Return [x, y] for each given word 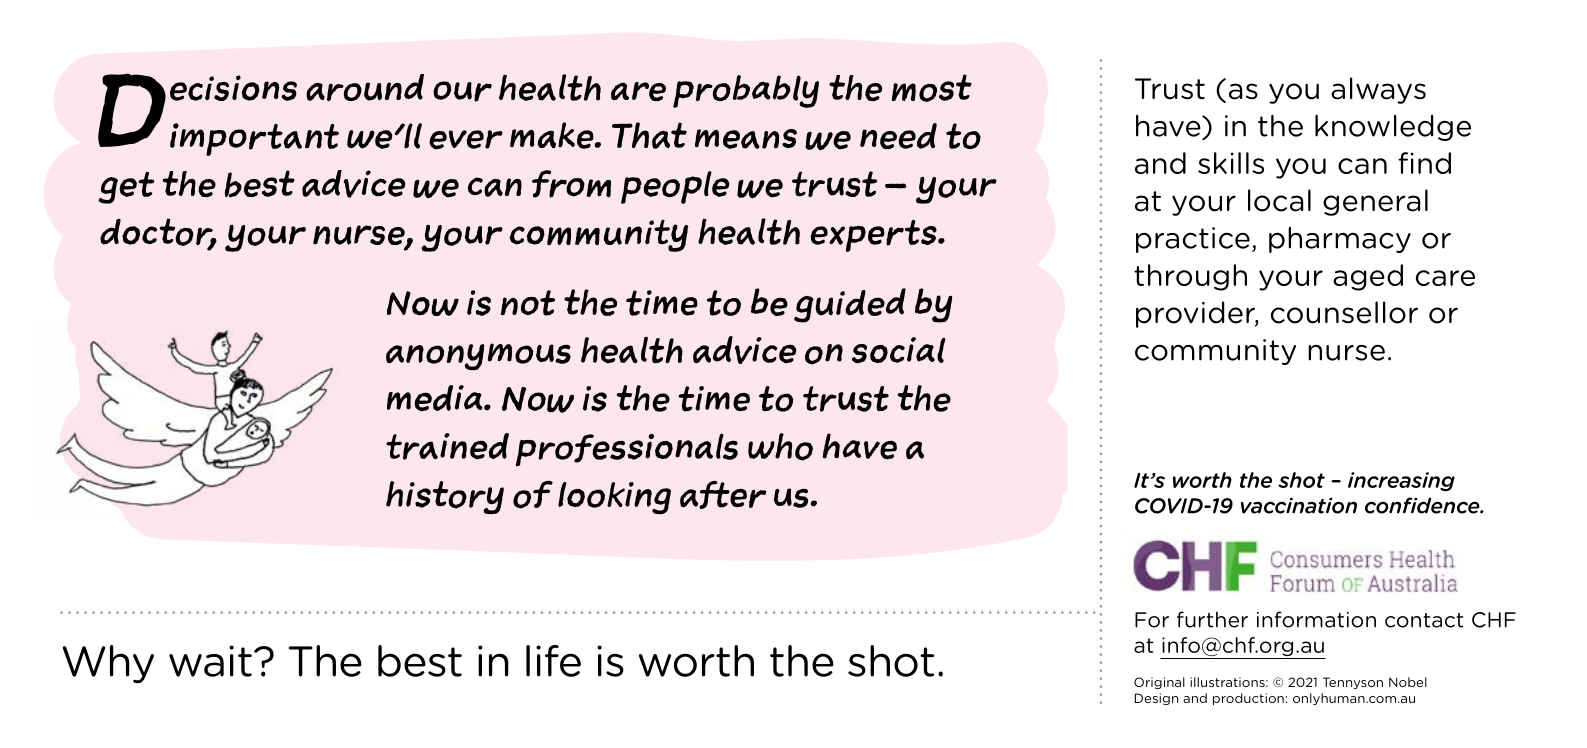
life [553, 661]
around [365, 87]
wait [210, 661]
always [1378, 90]
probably [746, 91]
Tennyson [1353, 683]
